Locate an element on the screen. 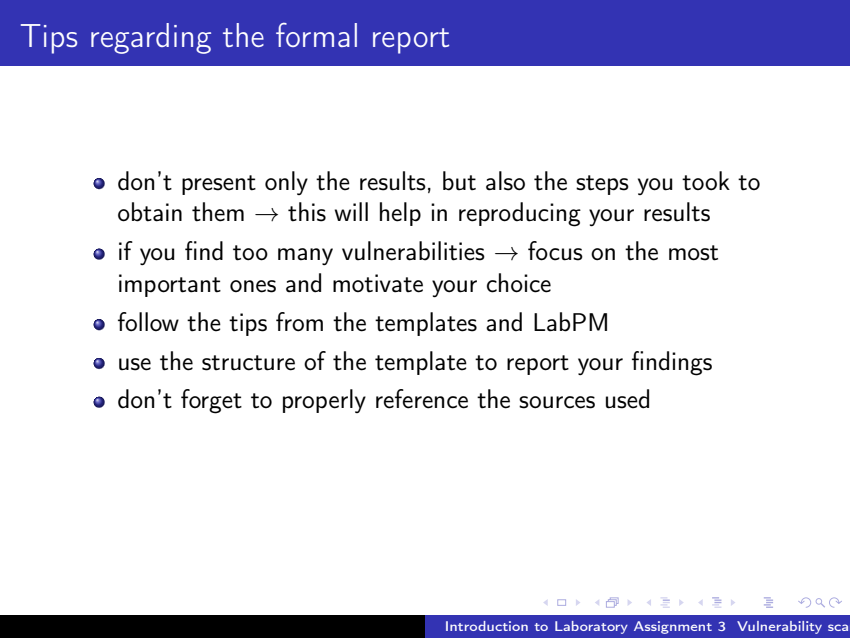 The height and width of the screenshot is (638, 850). took is located at coordinates (706, 181).
